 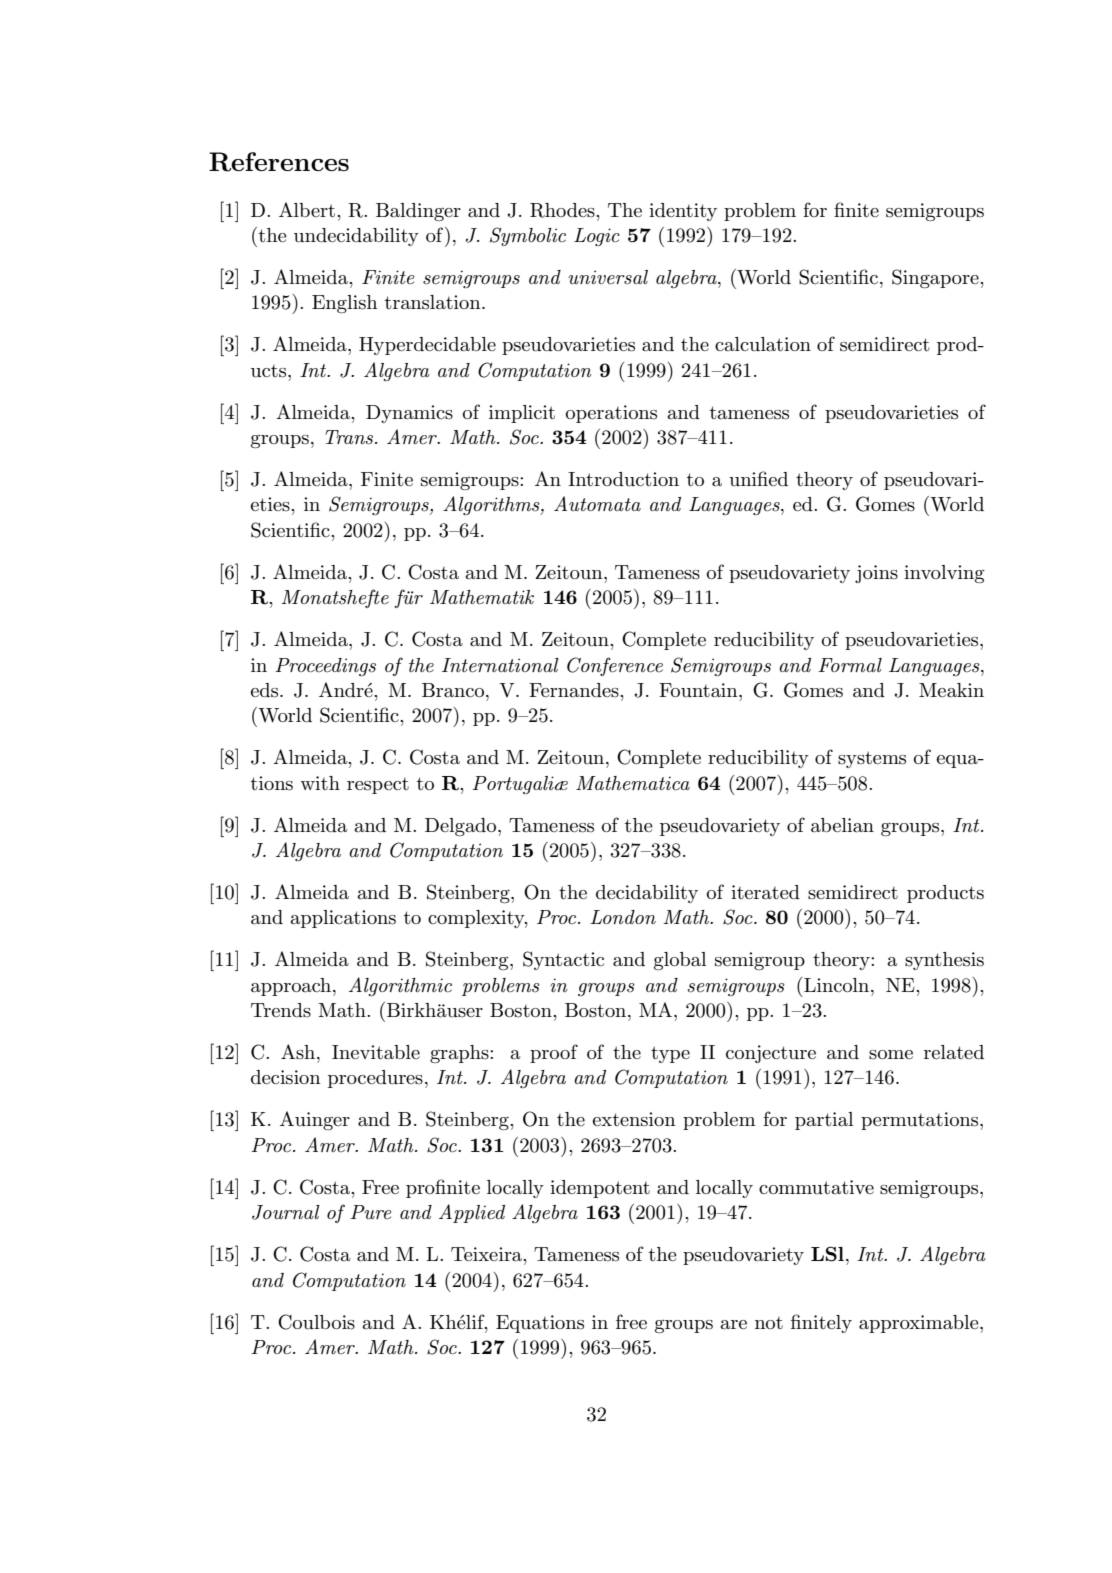 I want to click on Singapore, so click(x=936, y=278).
